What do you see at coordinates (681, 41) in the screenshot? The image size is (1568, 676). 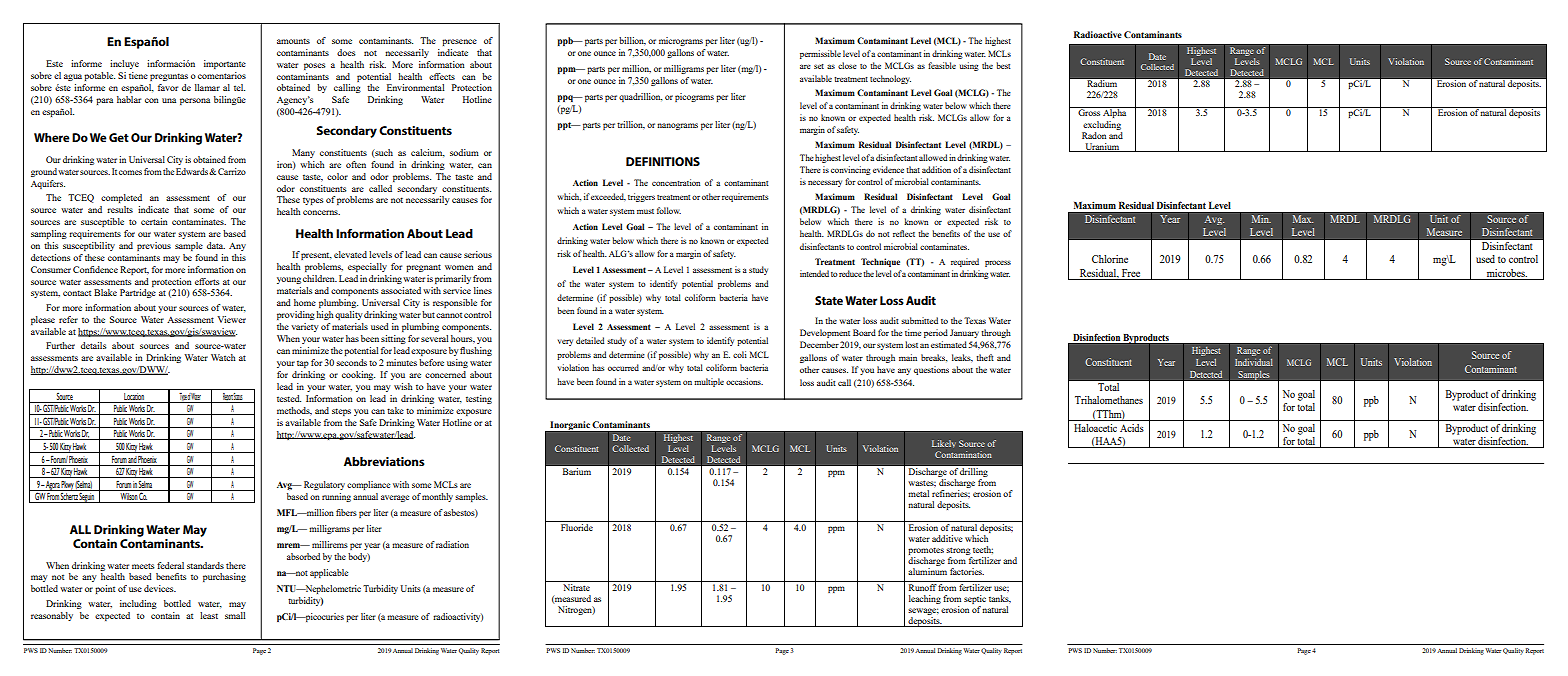 I see `micrograms` at bounding box center [681, 41].
